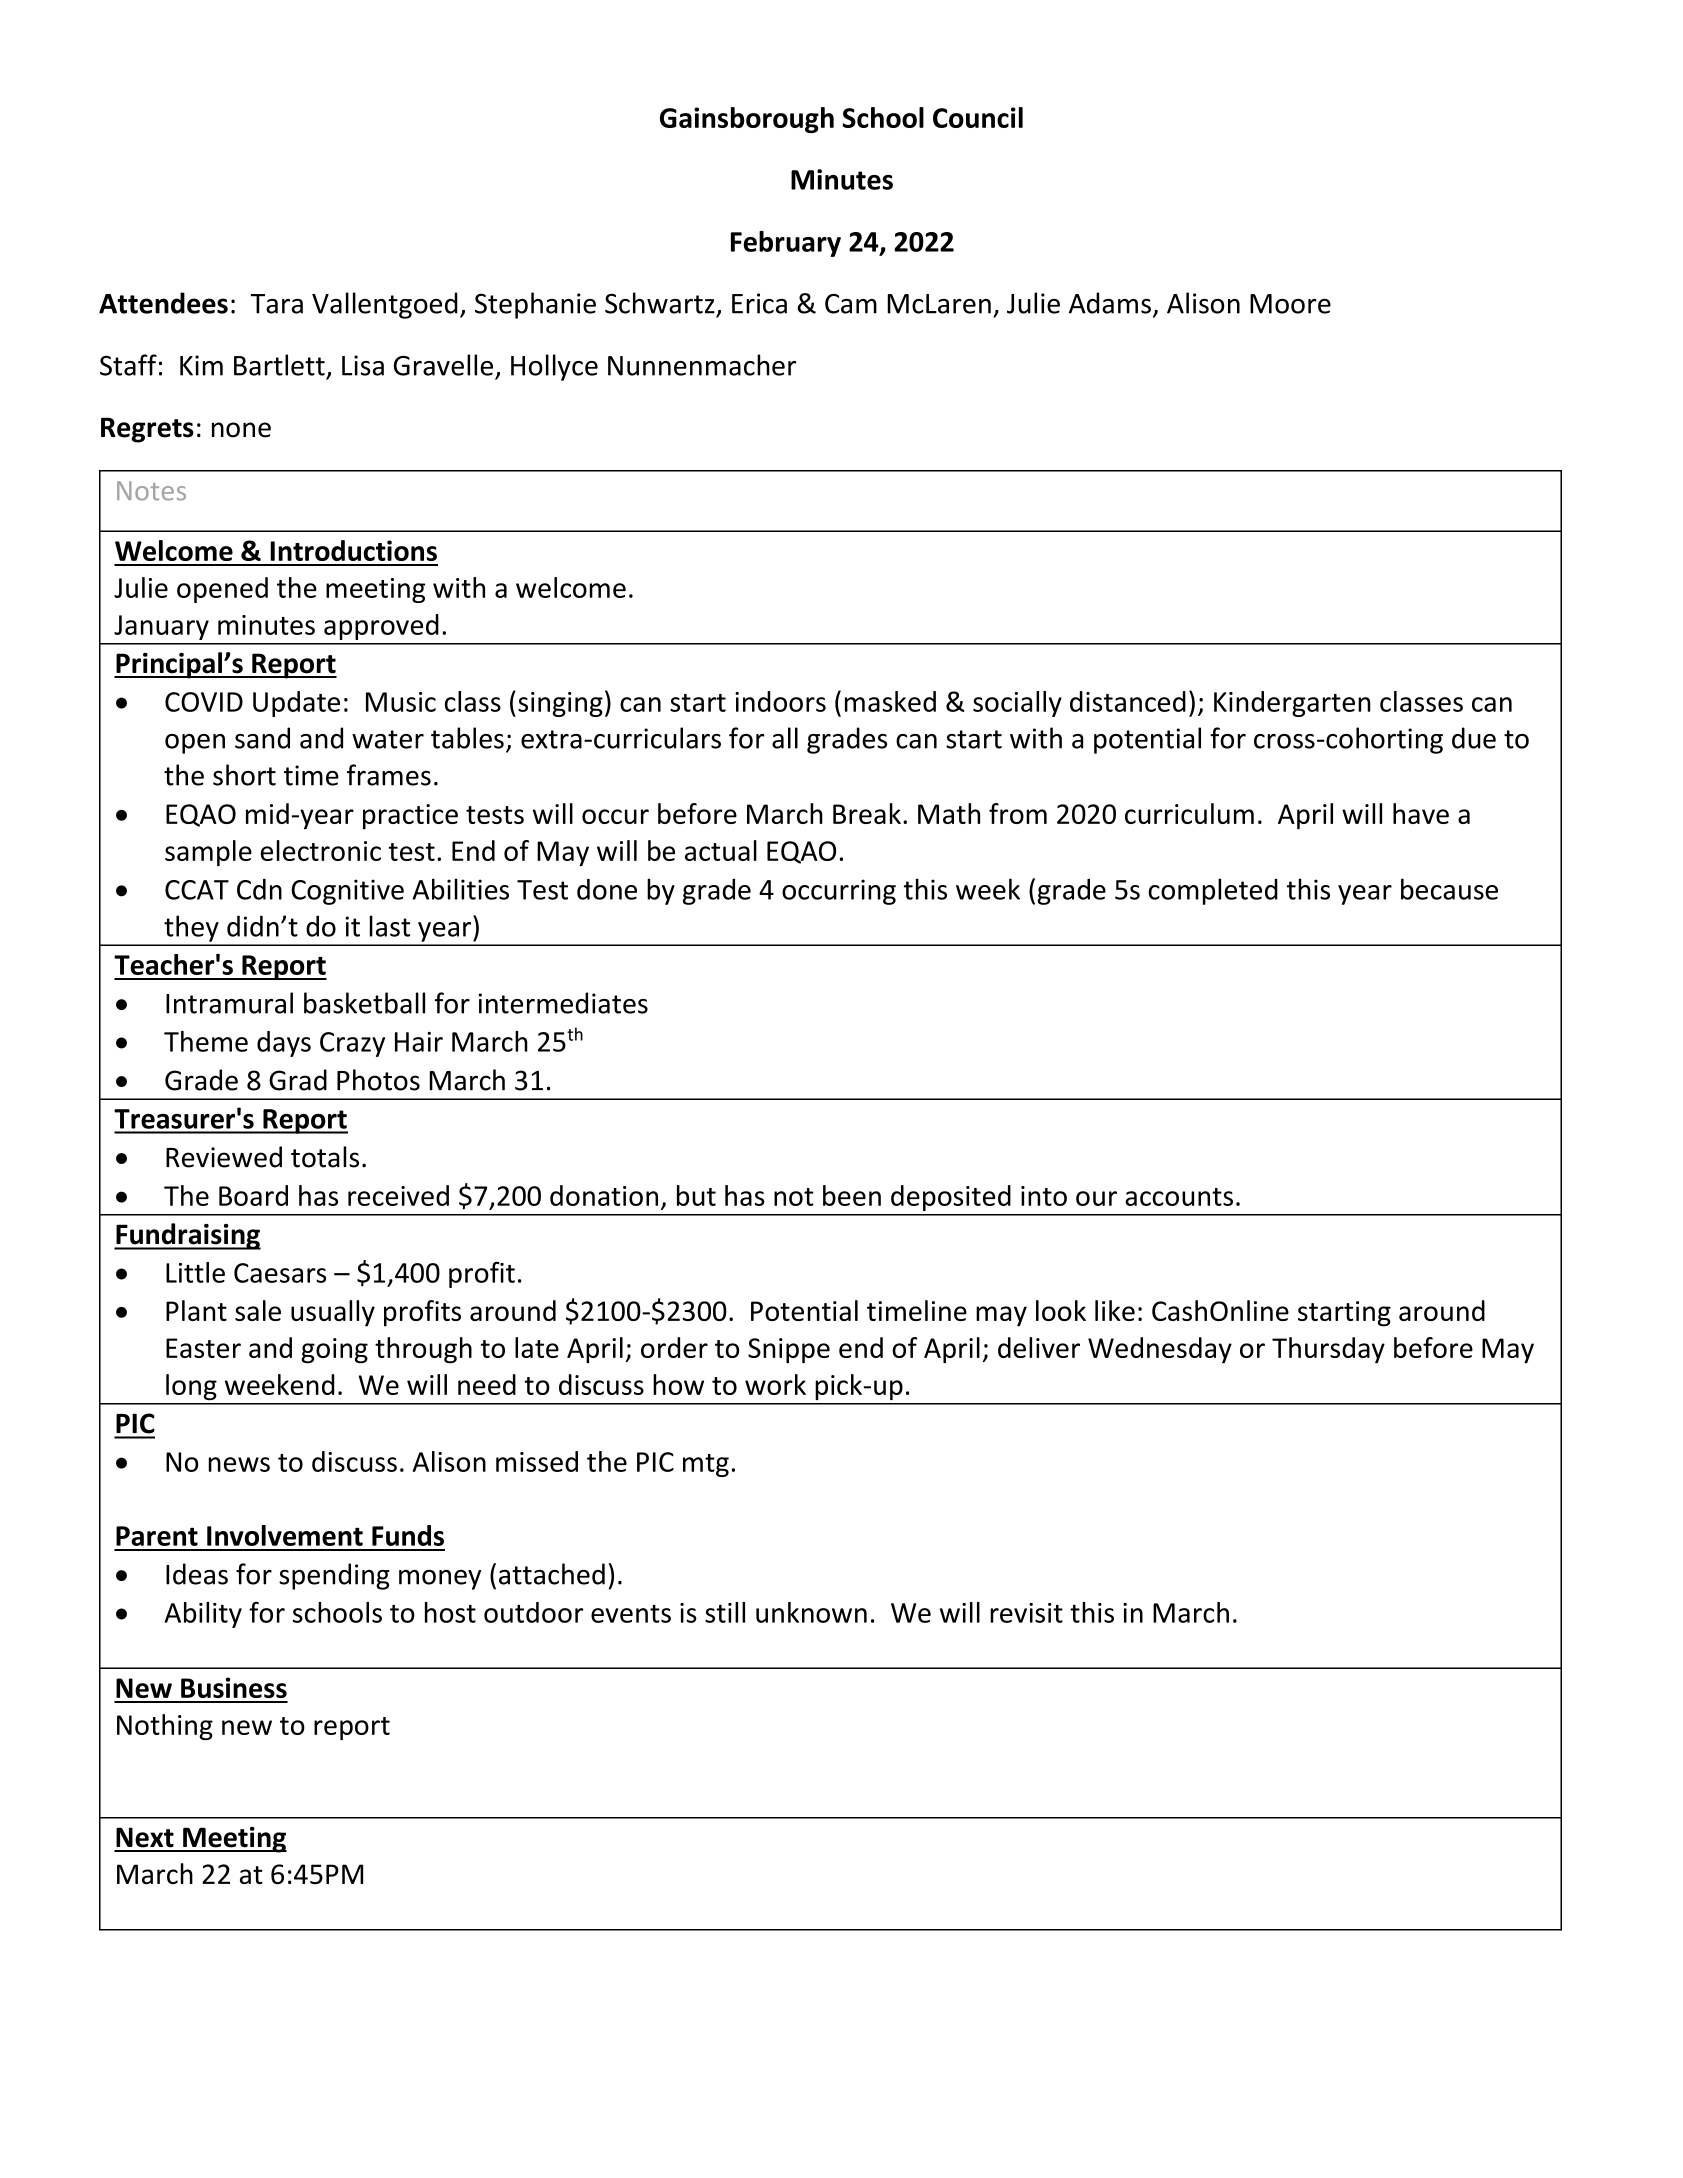  Describe the element at coordinates (1213, 891) in the page. I see `completed` at that location.
